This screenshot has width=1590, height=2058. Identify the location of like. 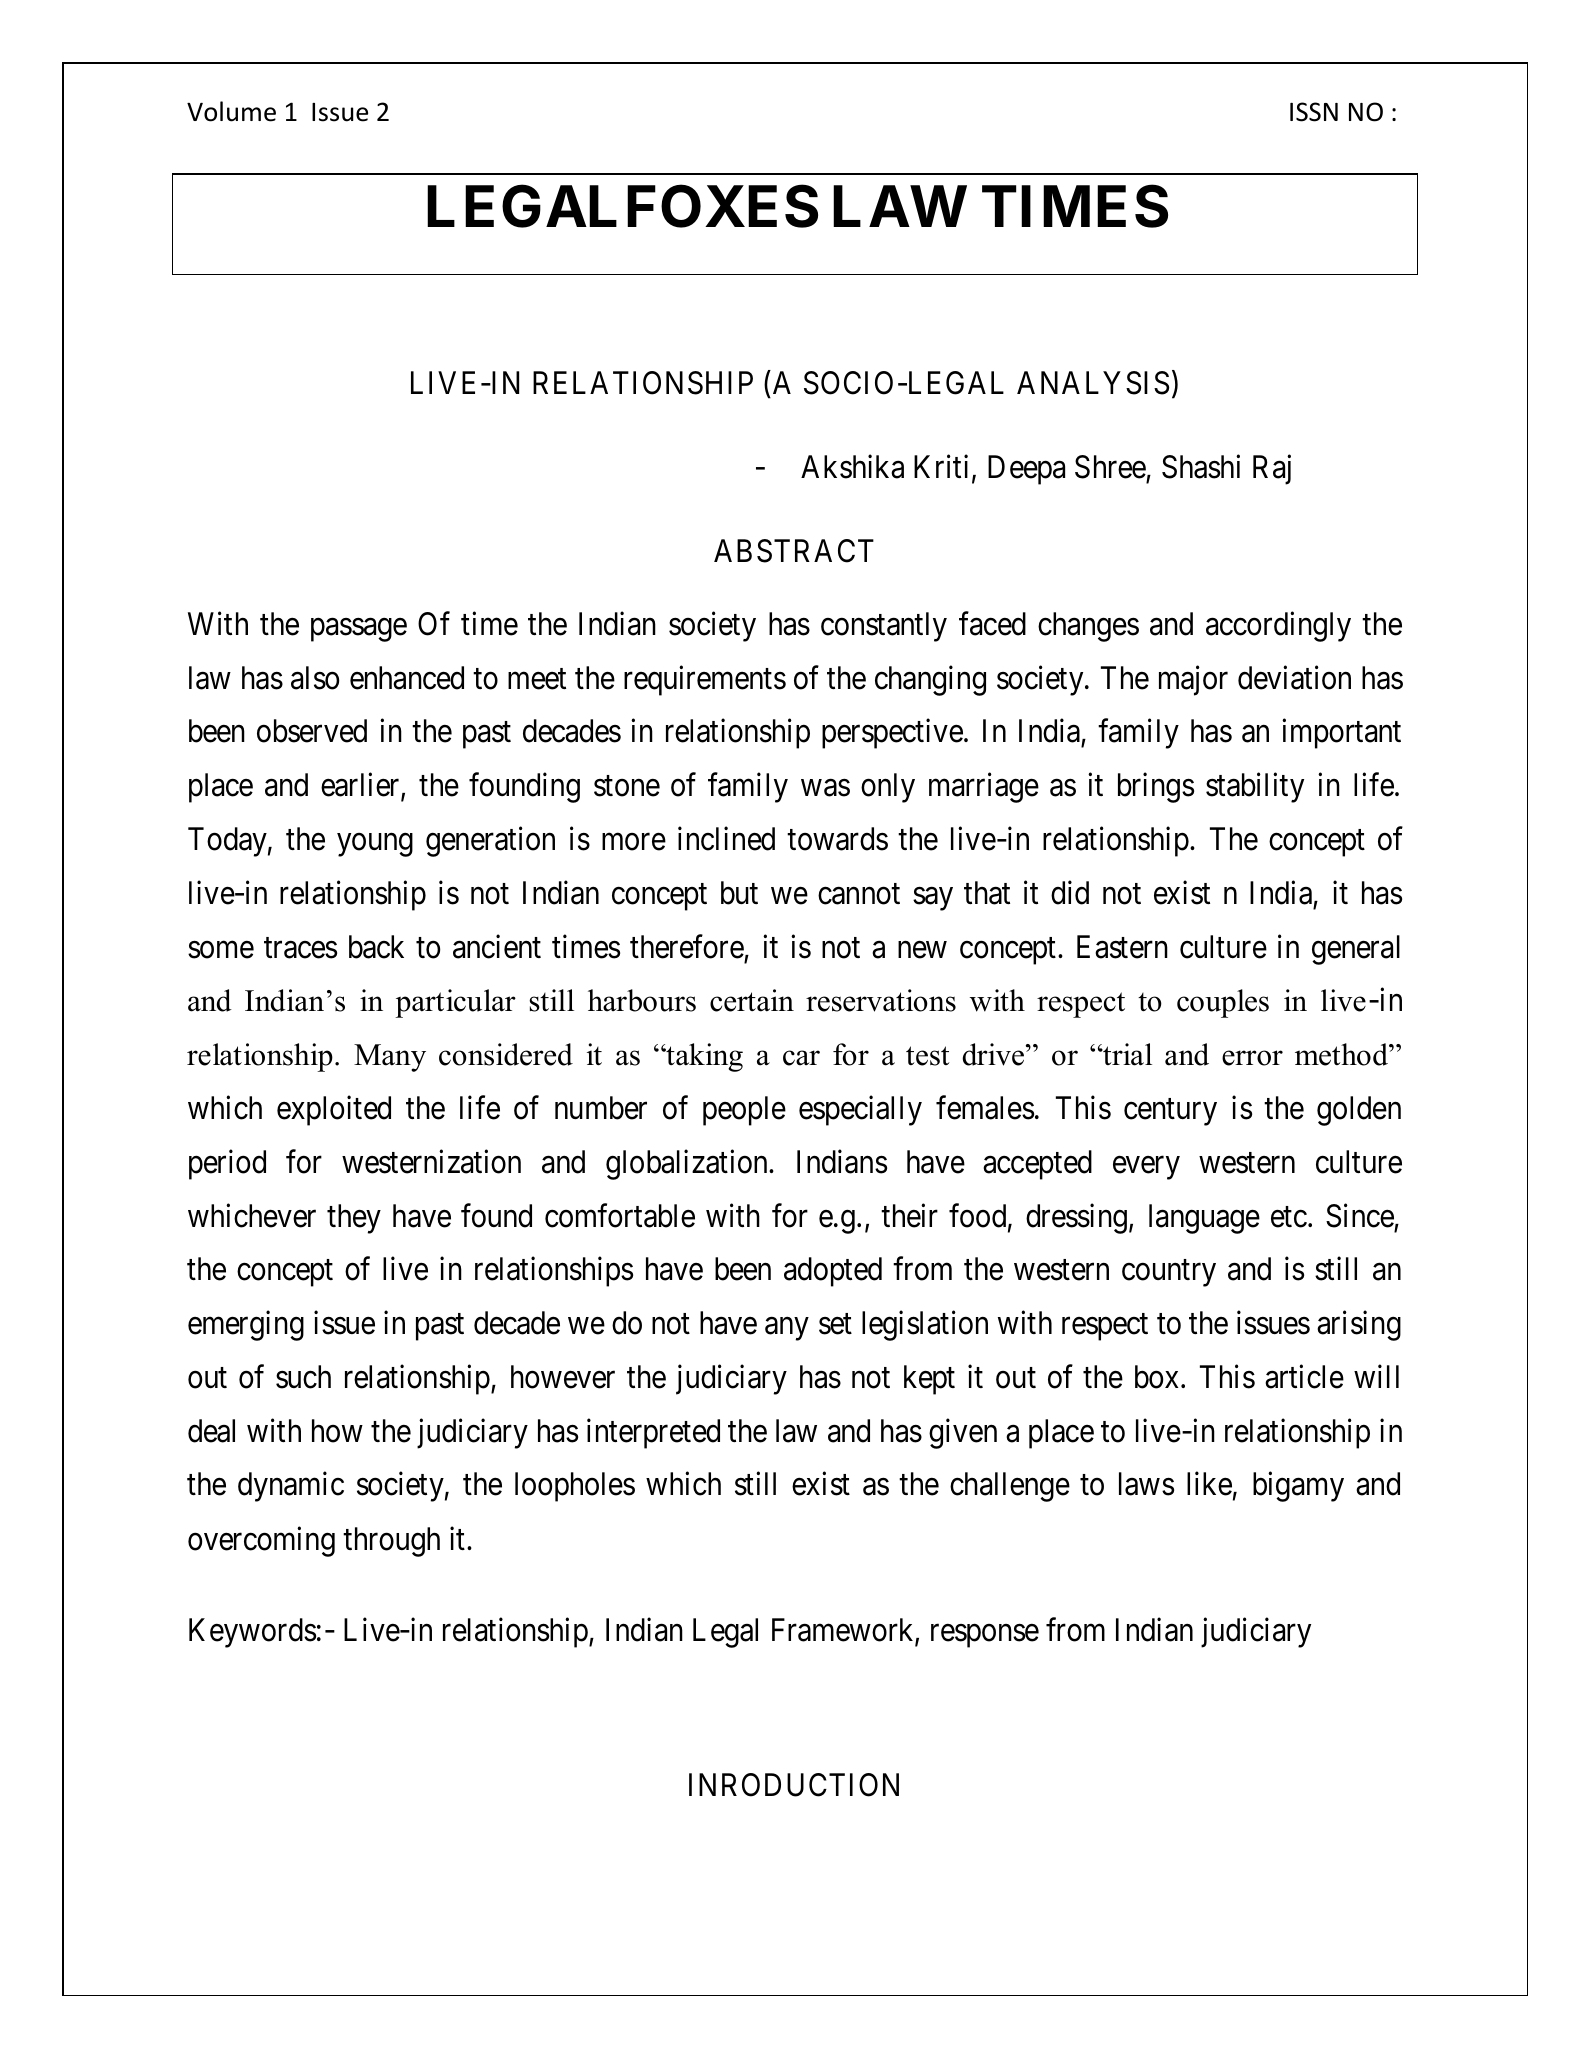
(1209, 1484).
